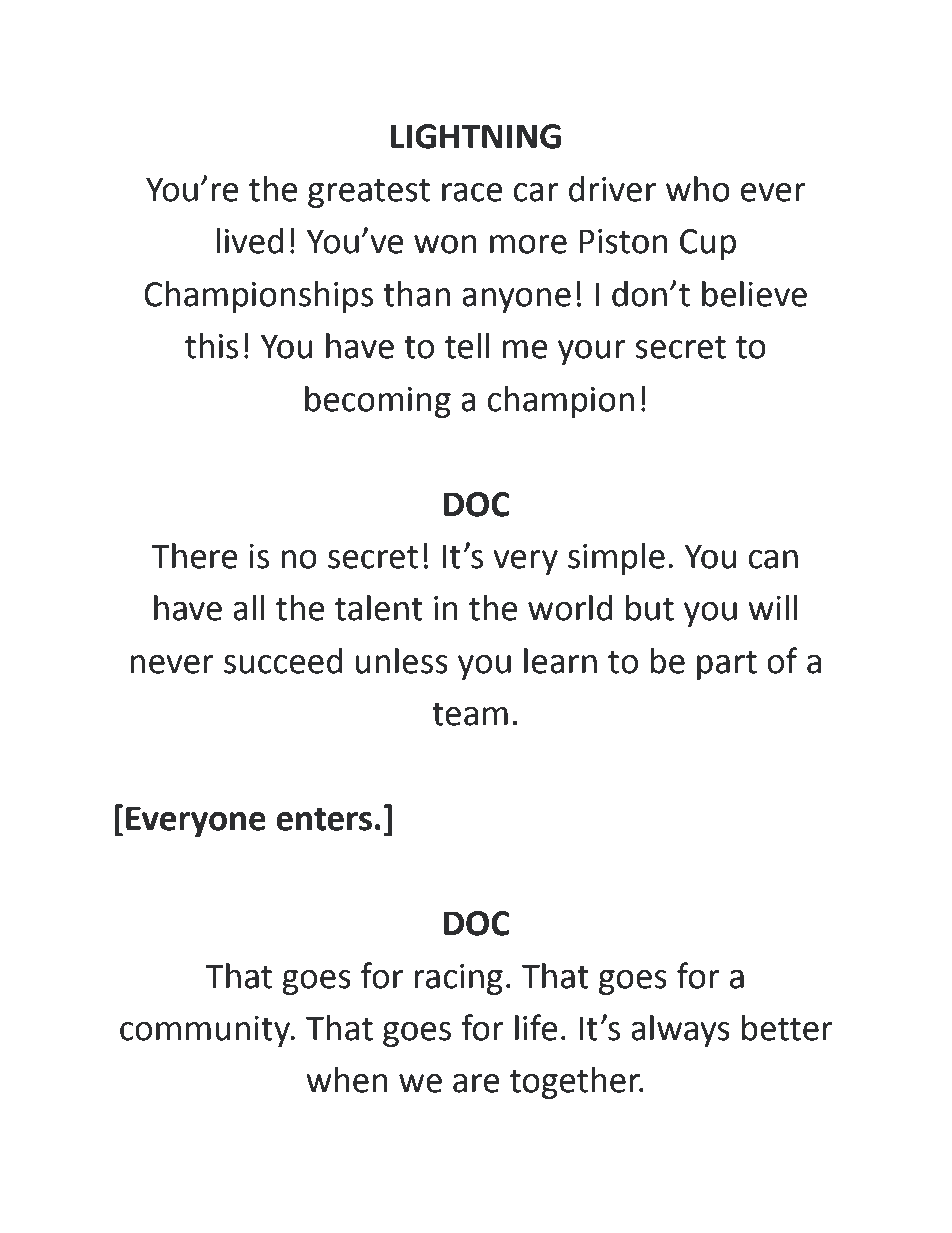  Describe the element at coordinates (476, 136) in the image. I see `LIGHTNING` at that location.
